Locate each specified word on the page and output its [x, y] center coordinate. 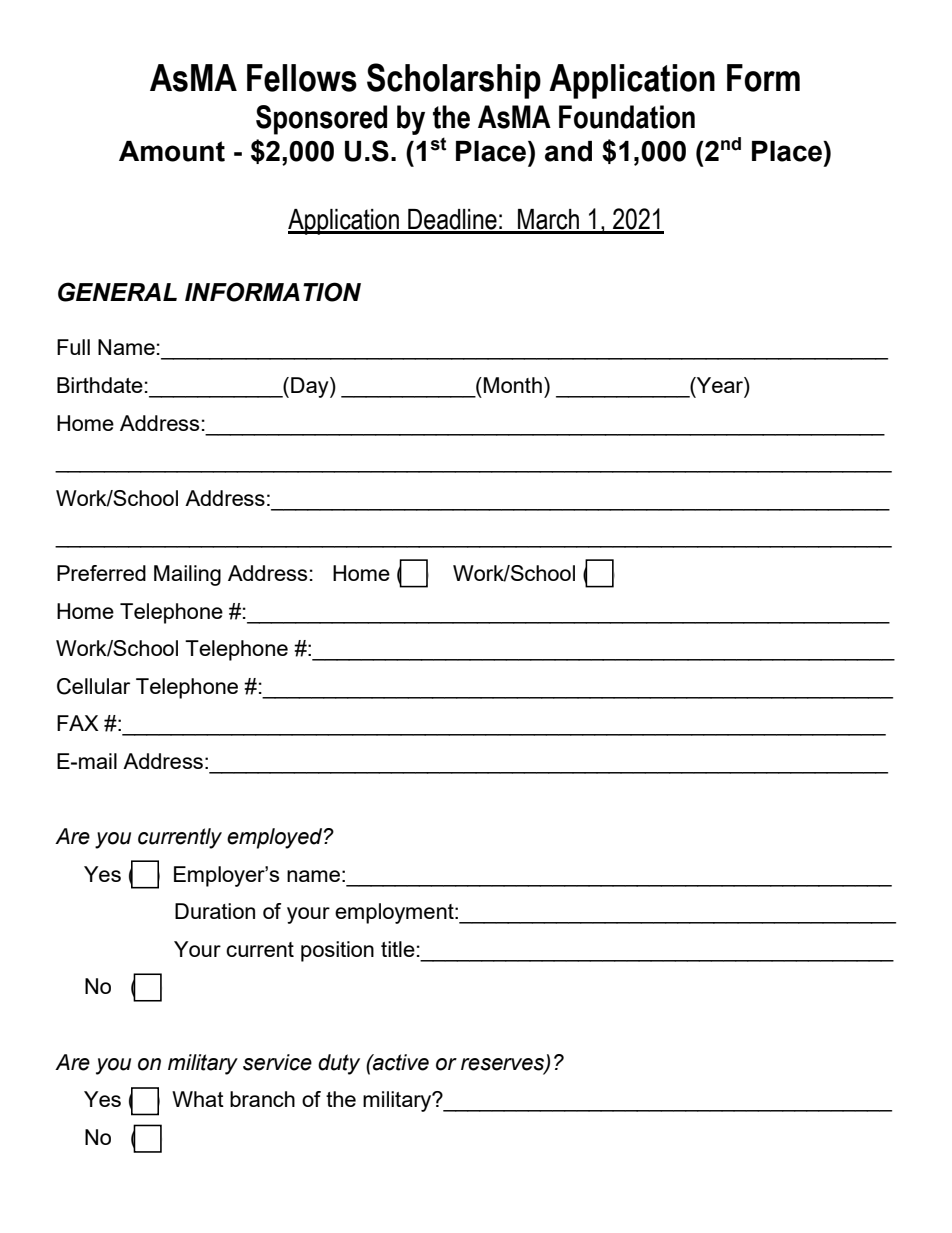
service [277, 1062]
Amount [172, 151]
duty [339, 1064]
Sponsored [321, 120]
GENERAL [117, 292]
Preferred [101, 573]
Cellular [93, 686]
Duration [215, 911]
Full [73, 347]
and [568, 151]
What [198, 1099]
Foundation [627, 117]
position [337, 951]
